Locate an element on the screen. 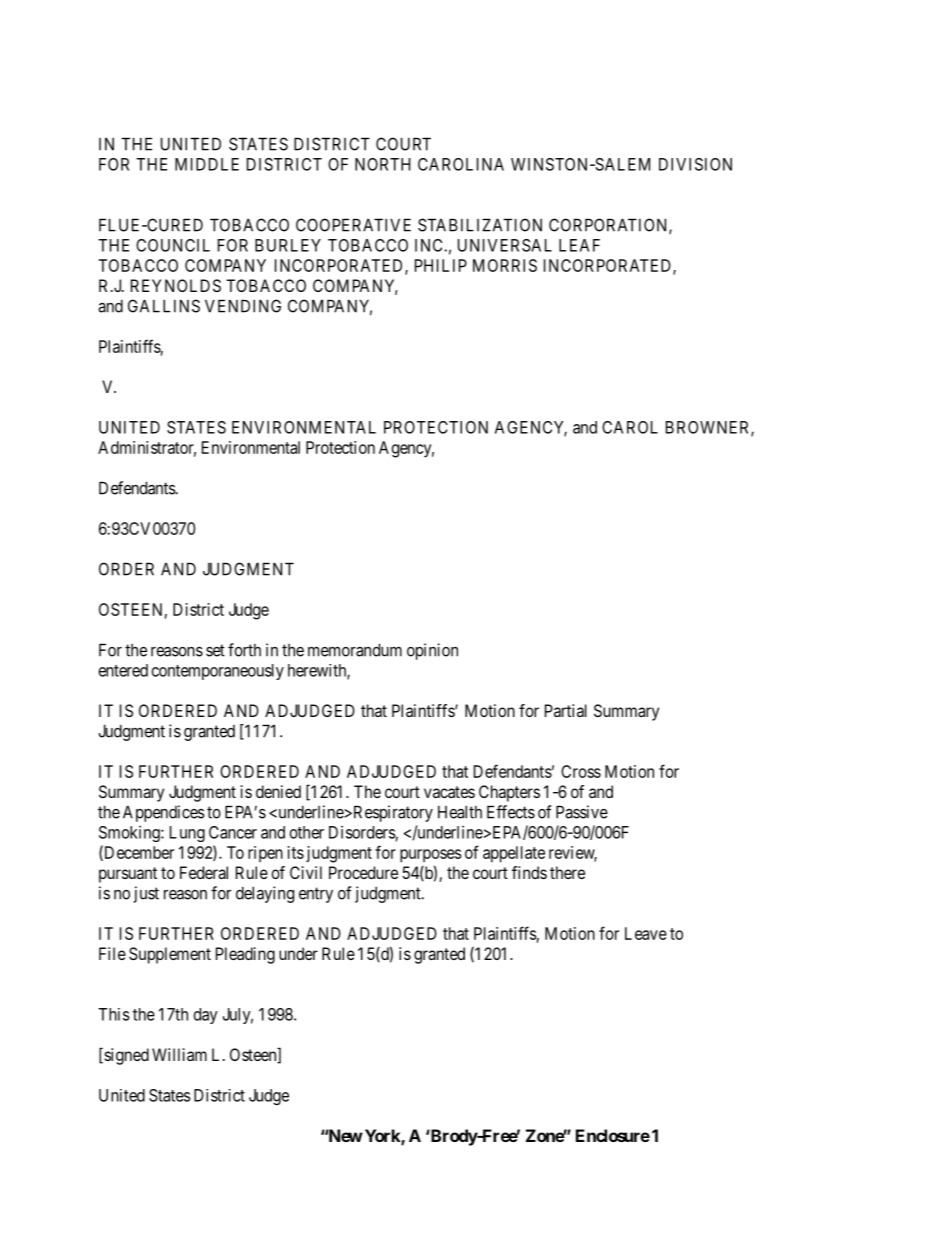  Partial is located at coordinates (566, 710).
